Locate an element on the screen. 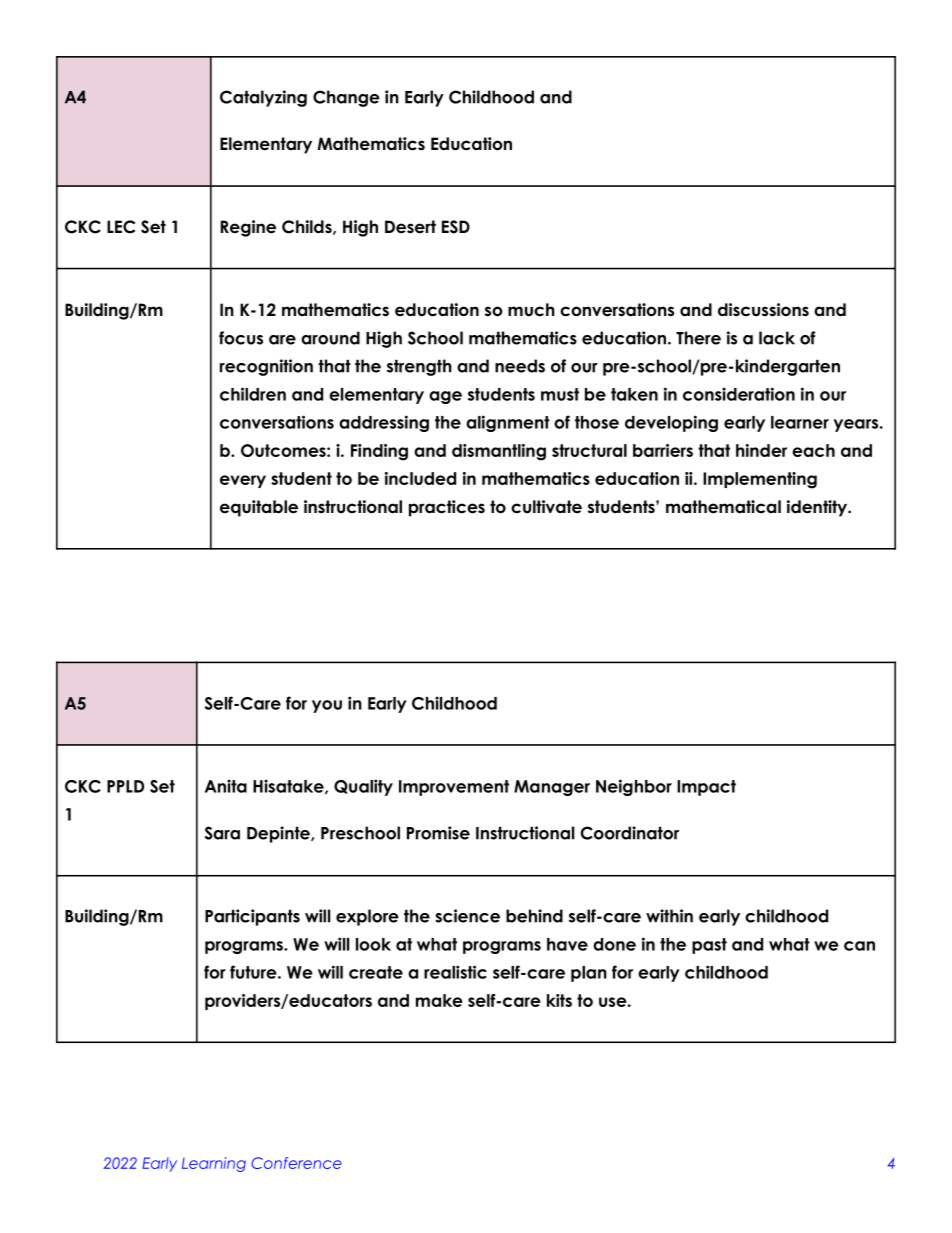  consideration is located at coordinates (739, 394).
